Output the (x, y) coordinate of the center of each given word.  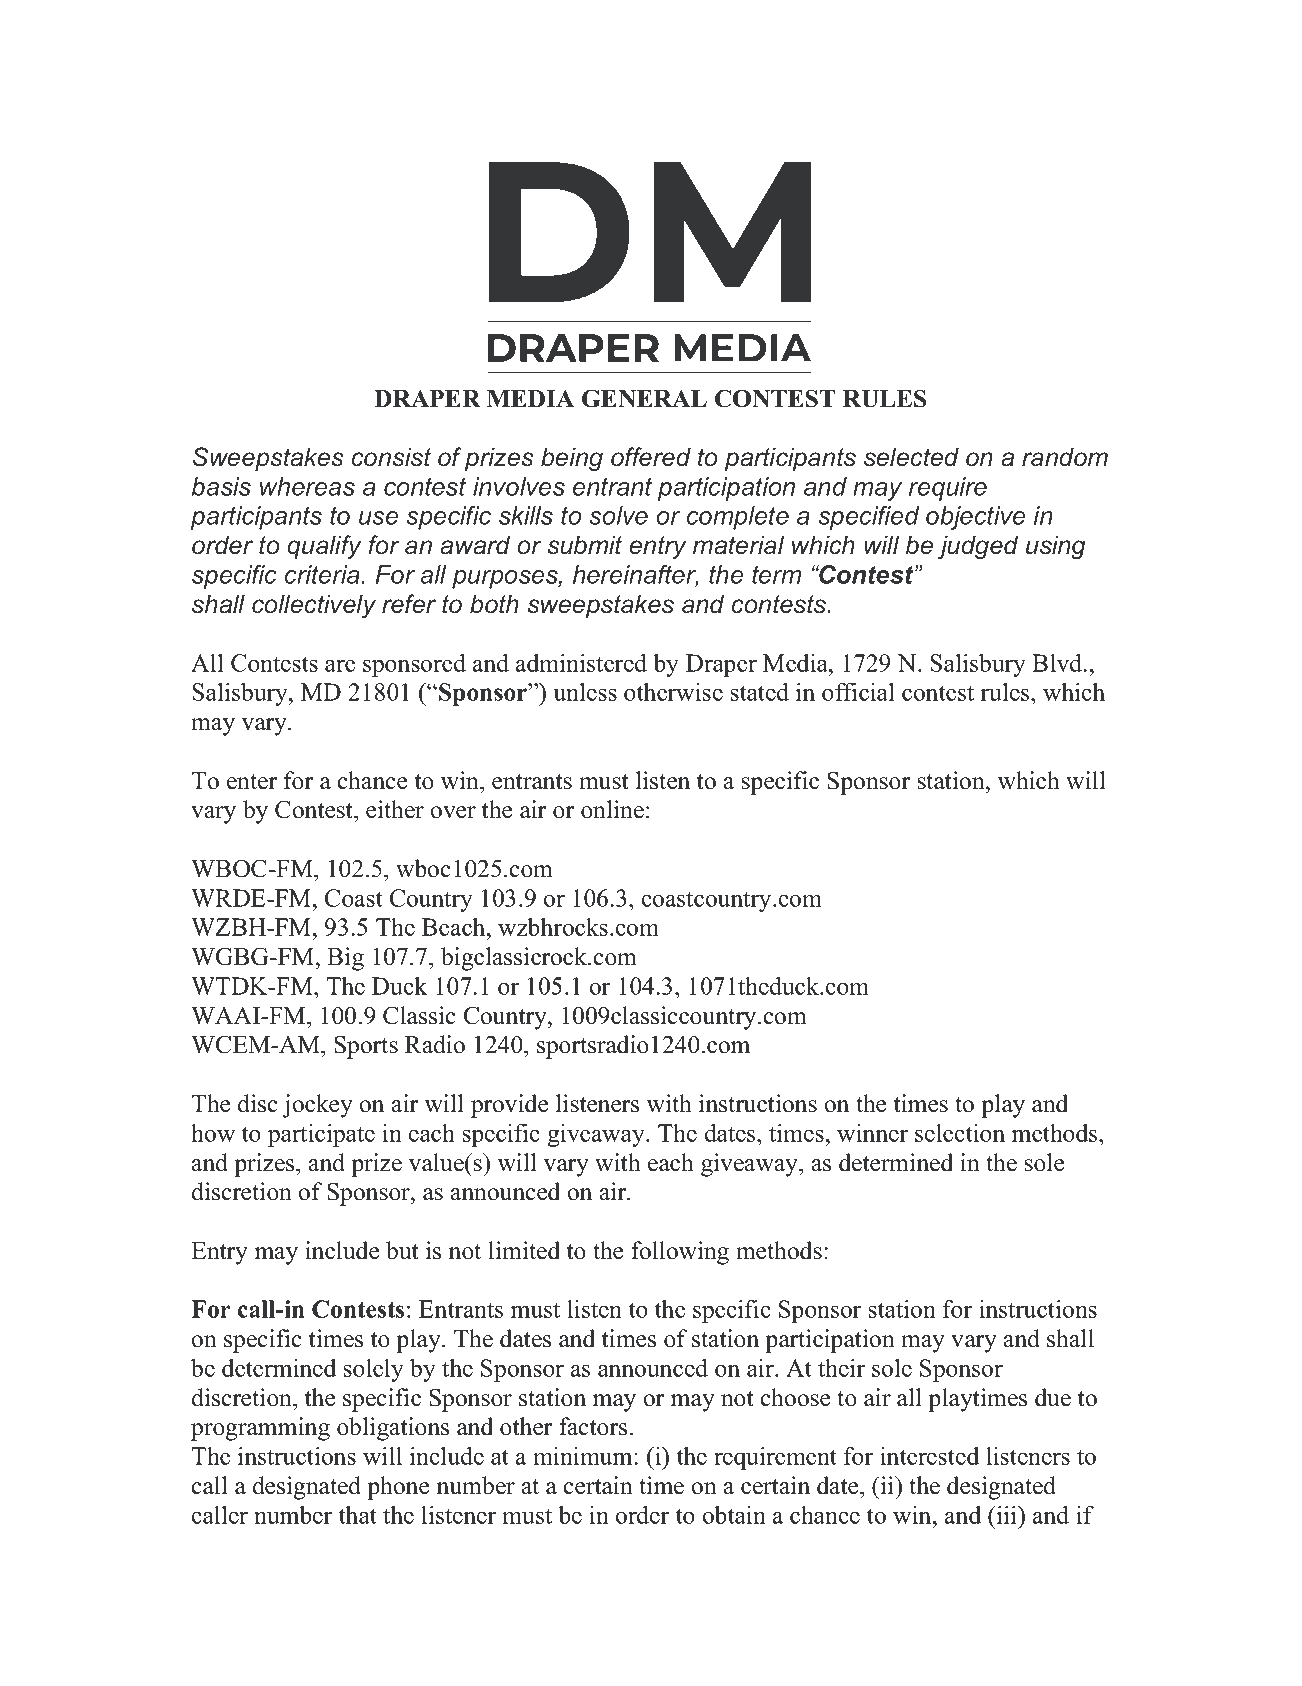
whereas (307, 486)
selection (960, 1133)
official (858, 691)
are (340, 665)
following (680, 1253)
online (612, 809)
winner (872, 1133)
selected (911, 457)
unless (585, 692)
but (402, 1250)
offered (651, 457)
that (358, 1515)
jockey (317, 1106)
